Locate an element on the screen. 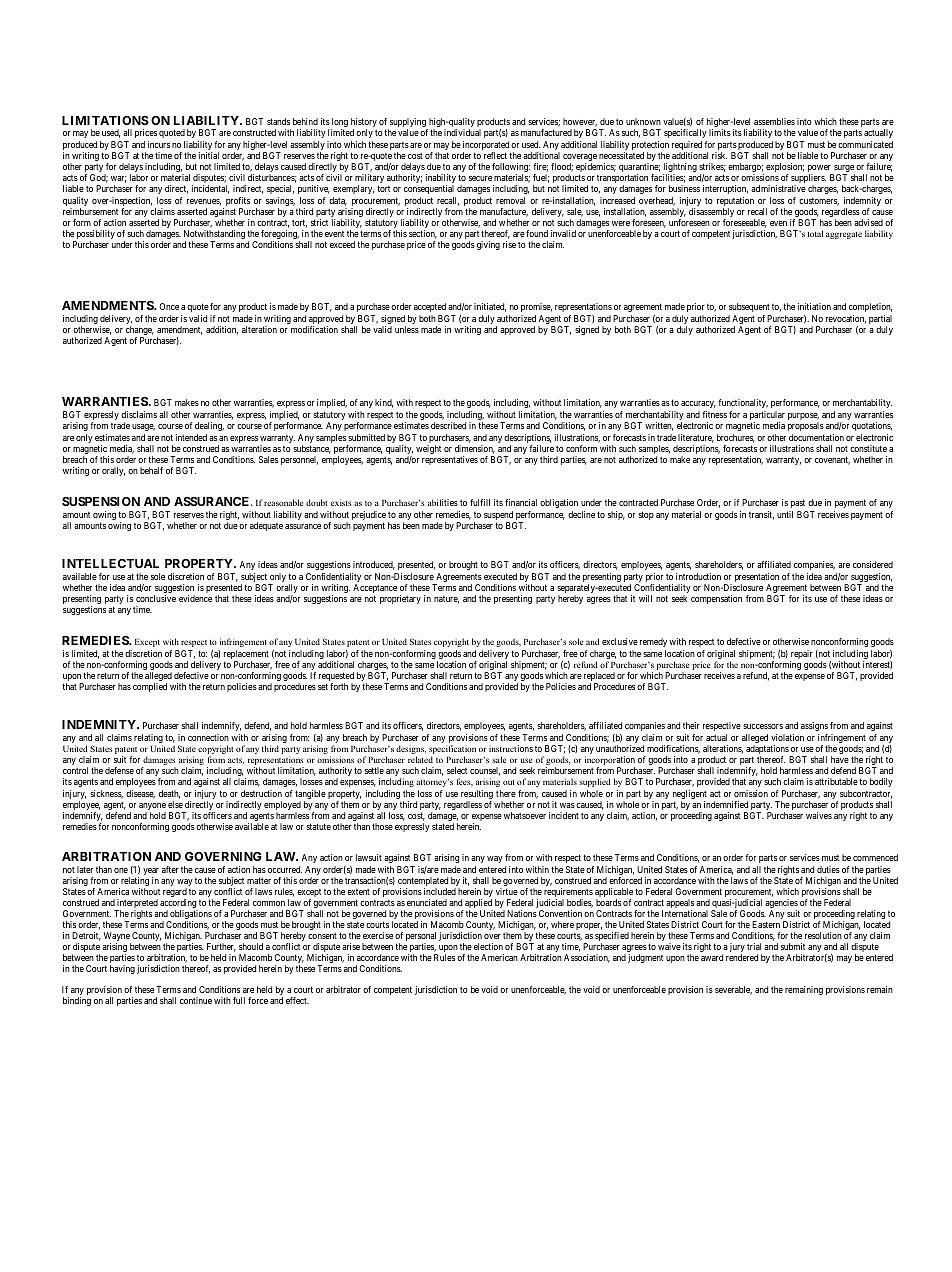 This screenshot has height=1272, width=952. purpose is located at coordinates (803, 418).
